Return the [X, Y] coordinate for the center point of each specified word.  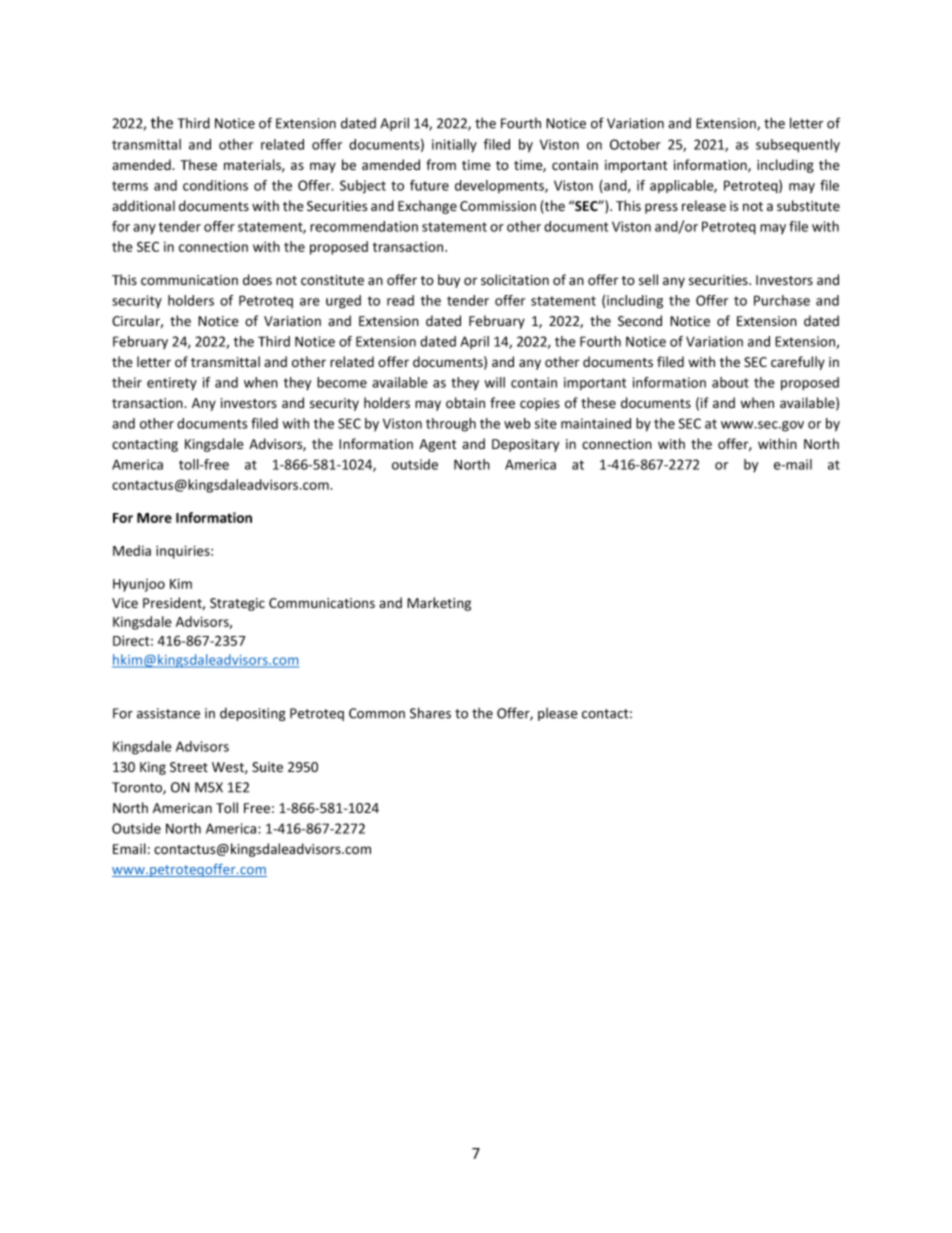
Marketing [439, 604]
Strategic [237, 604]
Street [189, 767]
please [557, 714]
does [257, 280]
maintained [596, 423]
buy [449, 281]
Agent [437, 445]
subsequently [798, 146]
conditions [215, 185]
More [154, 518]
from [441, 164]
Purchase [782, 300]
